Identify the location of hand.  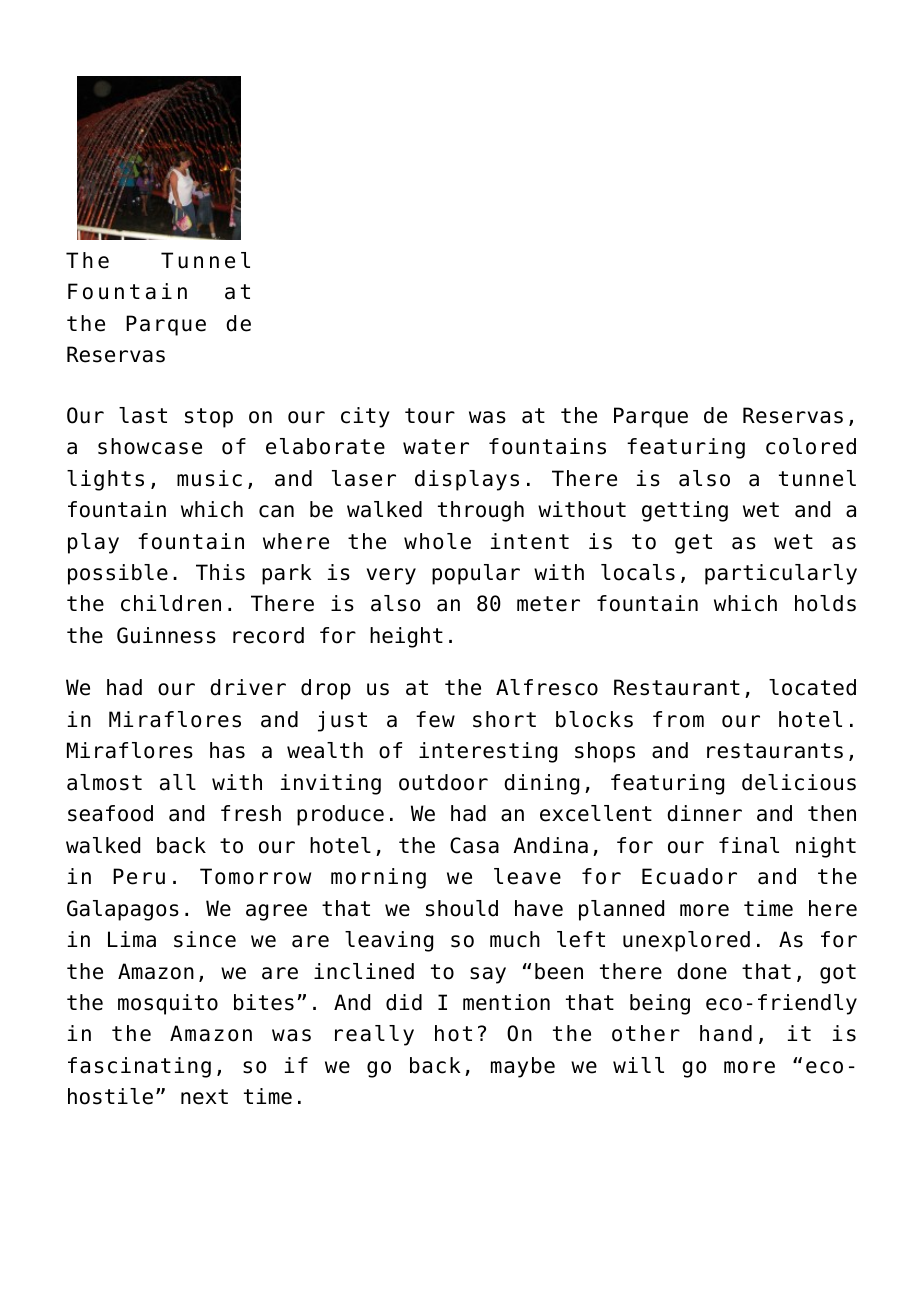
(726, 1033).
